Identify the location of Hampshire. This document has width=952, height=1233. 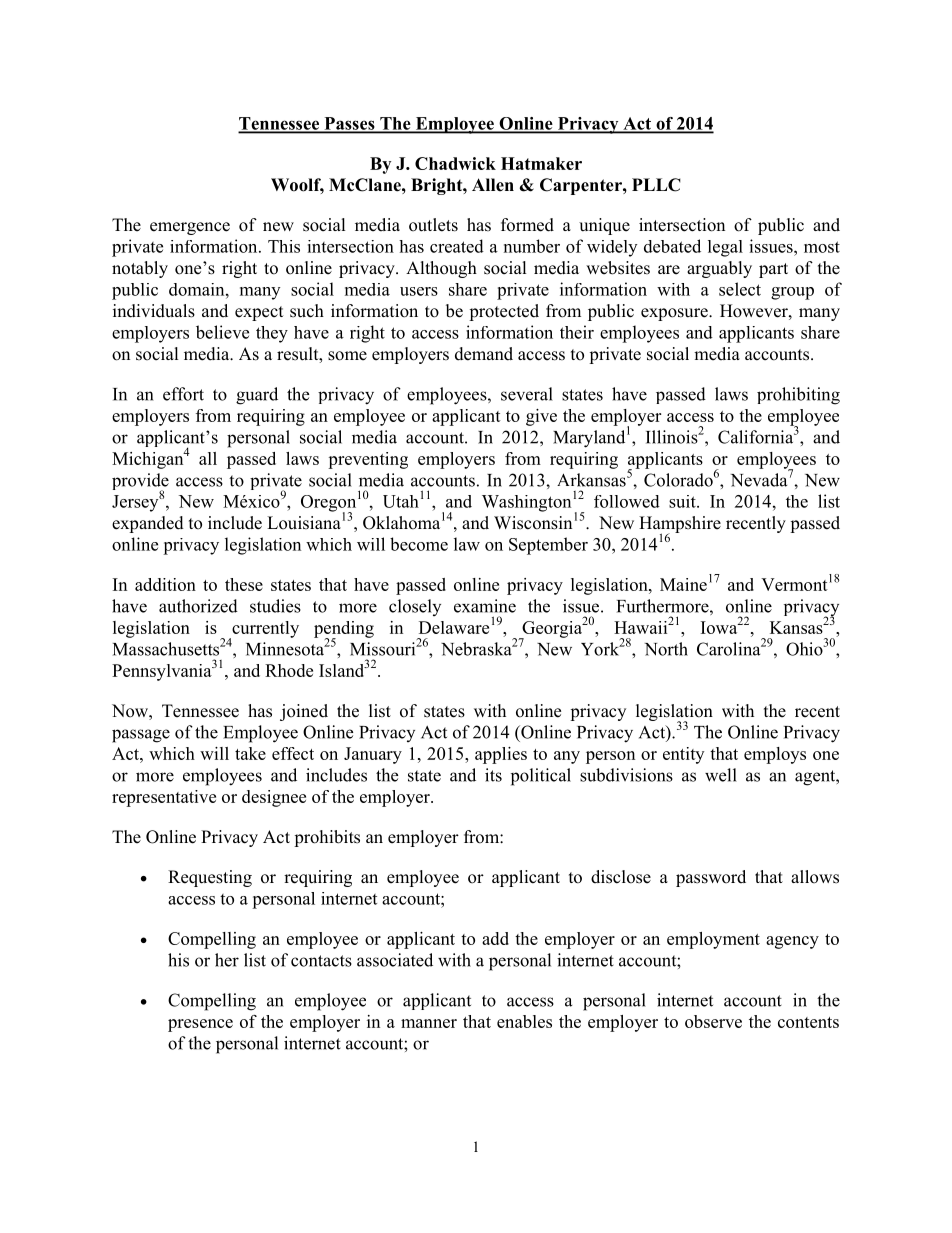
(680, 526).
